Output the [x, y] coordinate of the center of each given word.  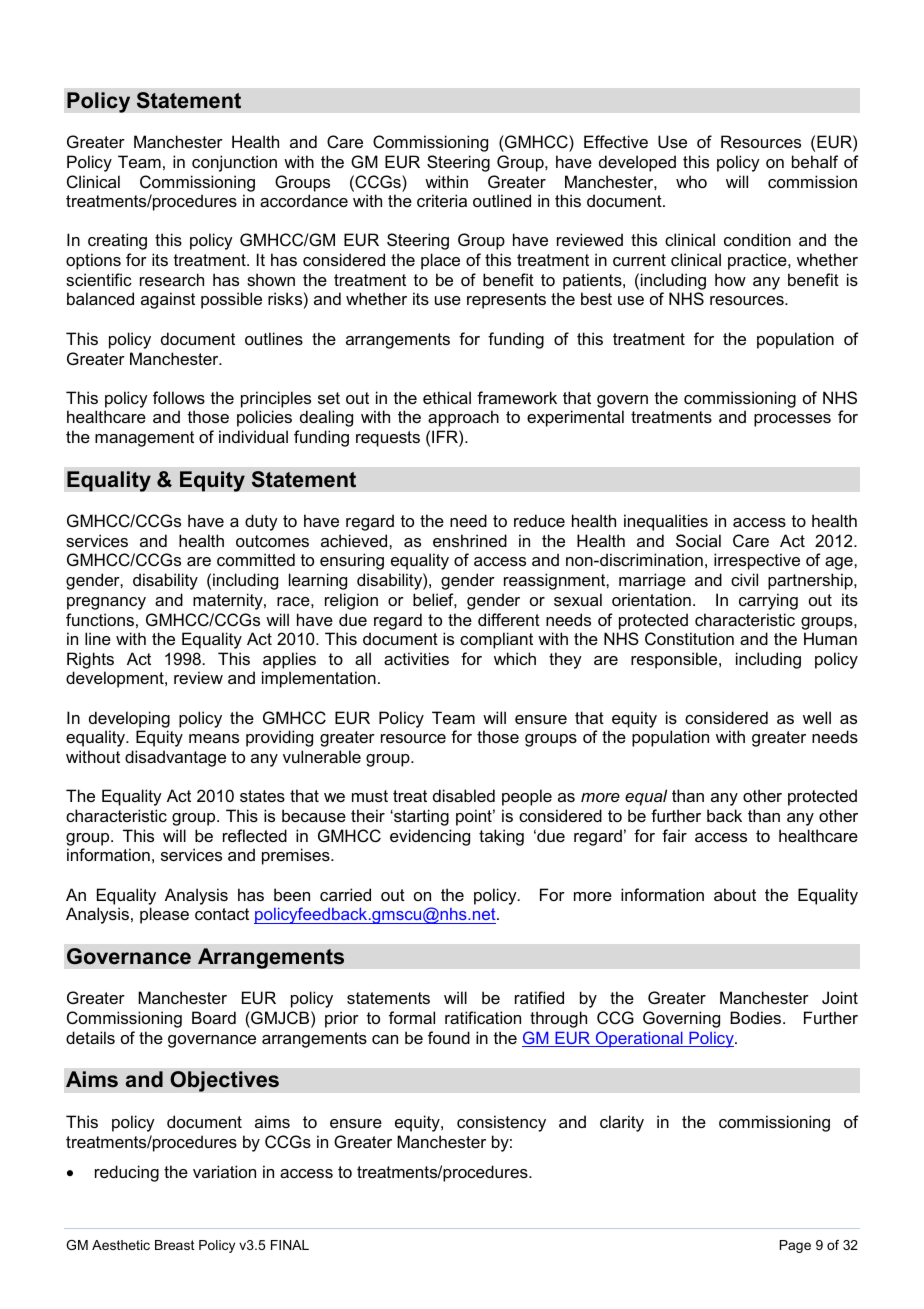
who [691, 181]
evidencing [430, 837]
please [164, 915]
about [735, 894]
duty [261, 522]
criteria [442, 200]
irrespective [757, 561]
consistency [501, 1123]
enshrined [470, 540]
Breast [175, 1245]
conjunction [234, 163]
